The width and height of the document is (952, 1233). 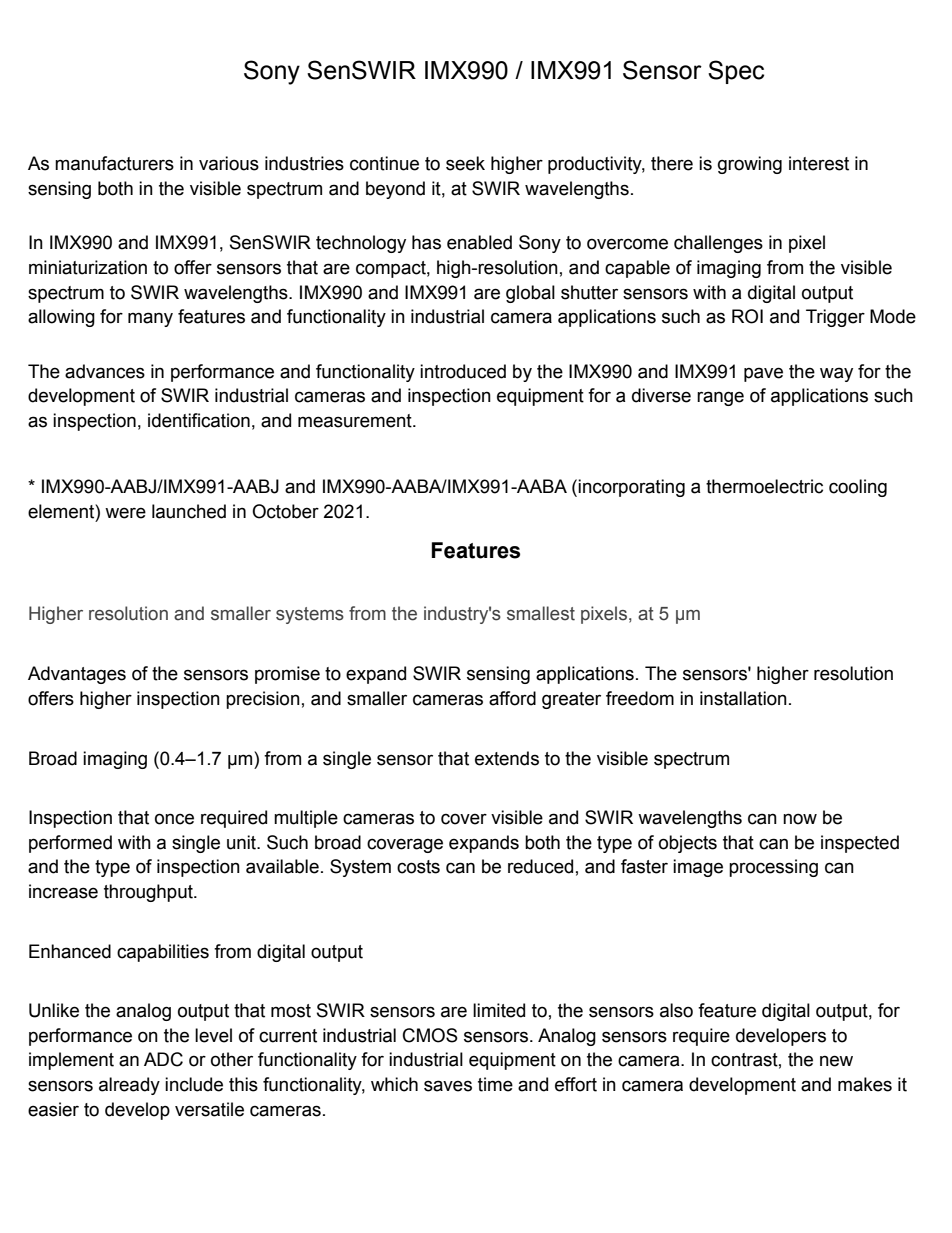 I want to click on already, so click(x=129, y=1086).
